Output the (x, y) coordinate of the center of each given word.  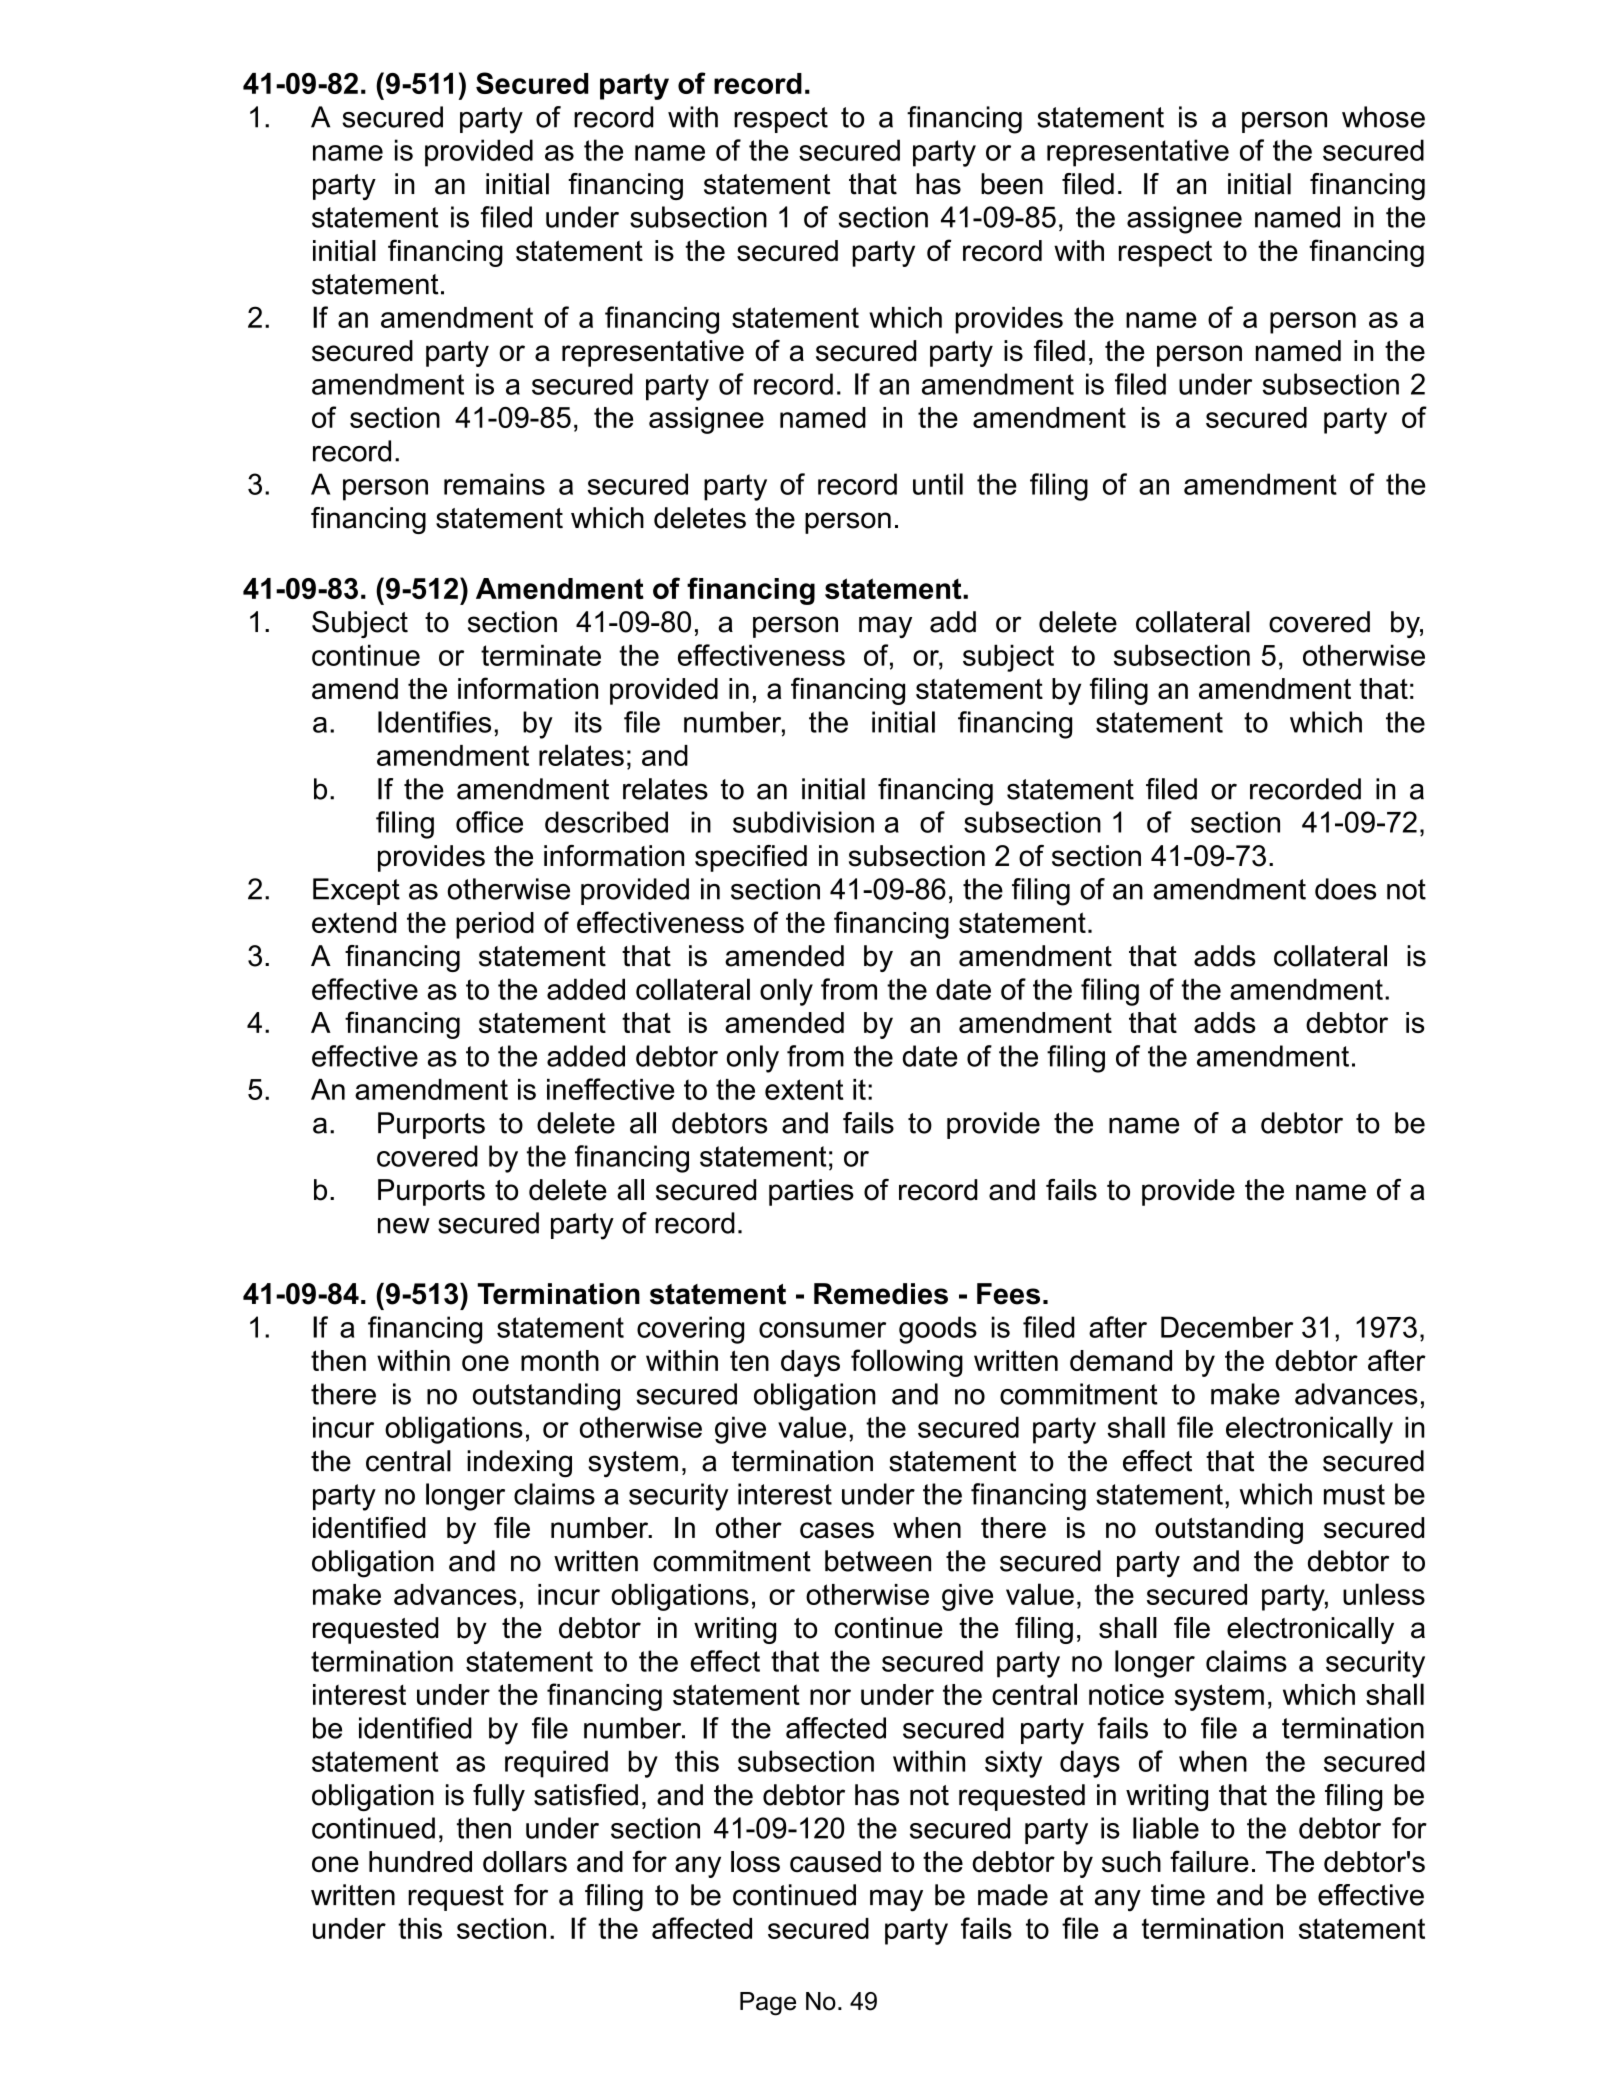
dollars (525, 1862)
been (1012, 184)
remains (494, 484)
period (495, 925)
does (1345, 889)
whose (1383, 117)
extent (804, 1089)
